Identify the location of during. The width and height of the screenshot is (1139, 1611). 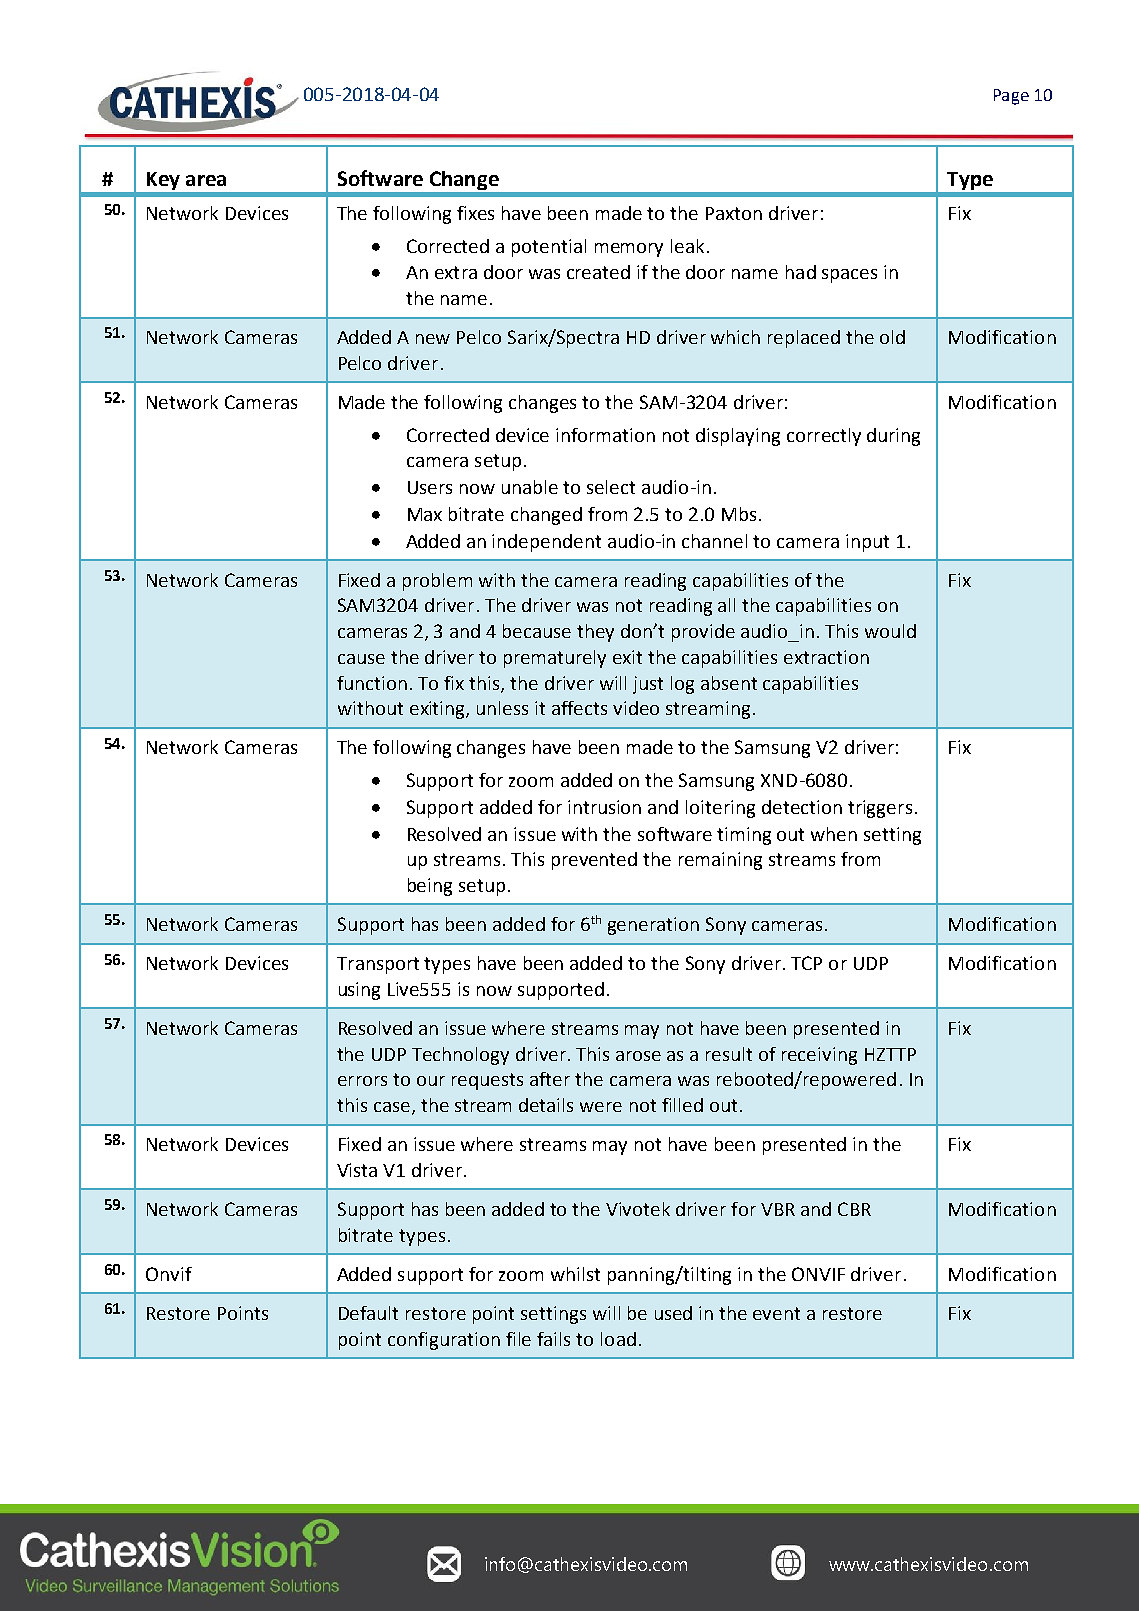
(893, 437).
